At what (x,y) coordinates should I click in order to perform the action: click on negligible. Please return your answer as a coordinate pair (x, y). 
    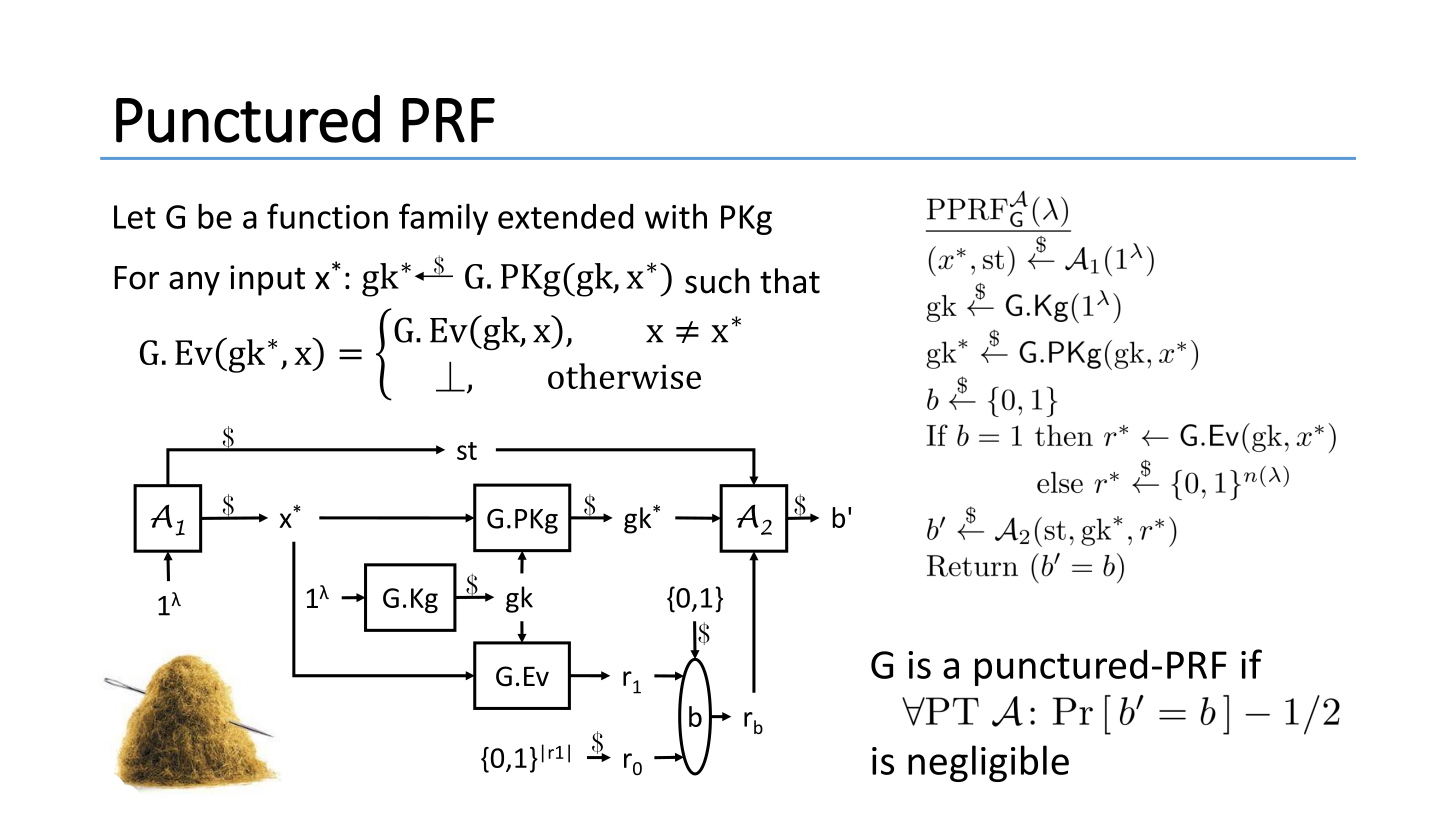
    Looking at the image, I should click on (988, 763).
